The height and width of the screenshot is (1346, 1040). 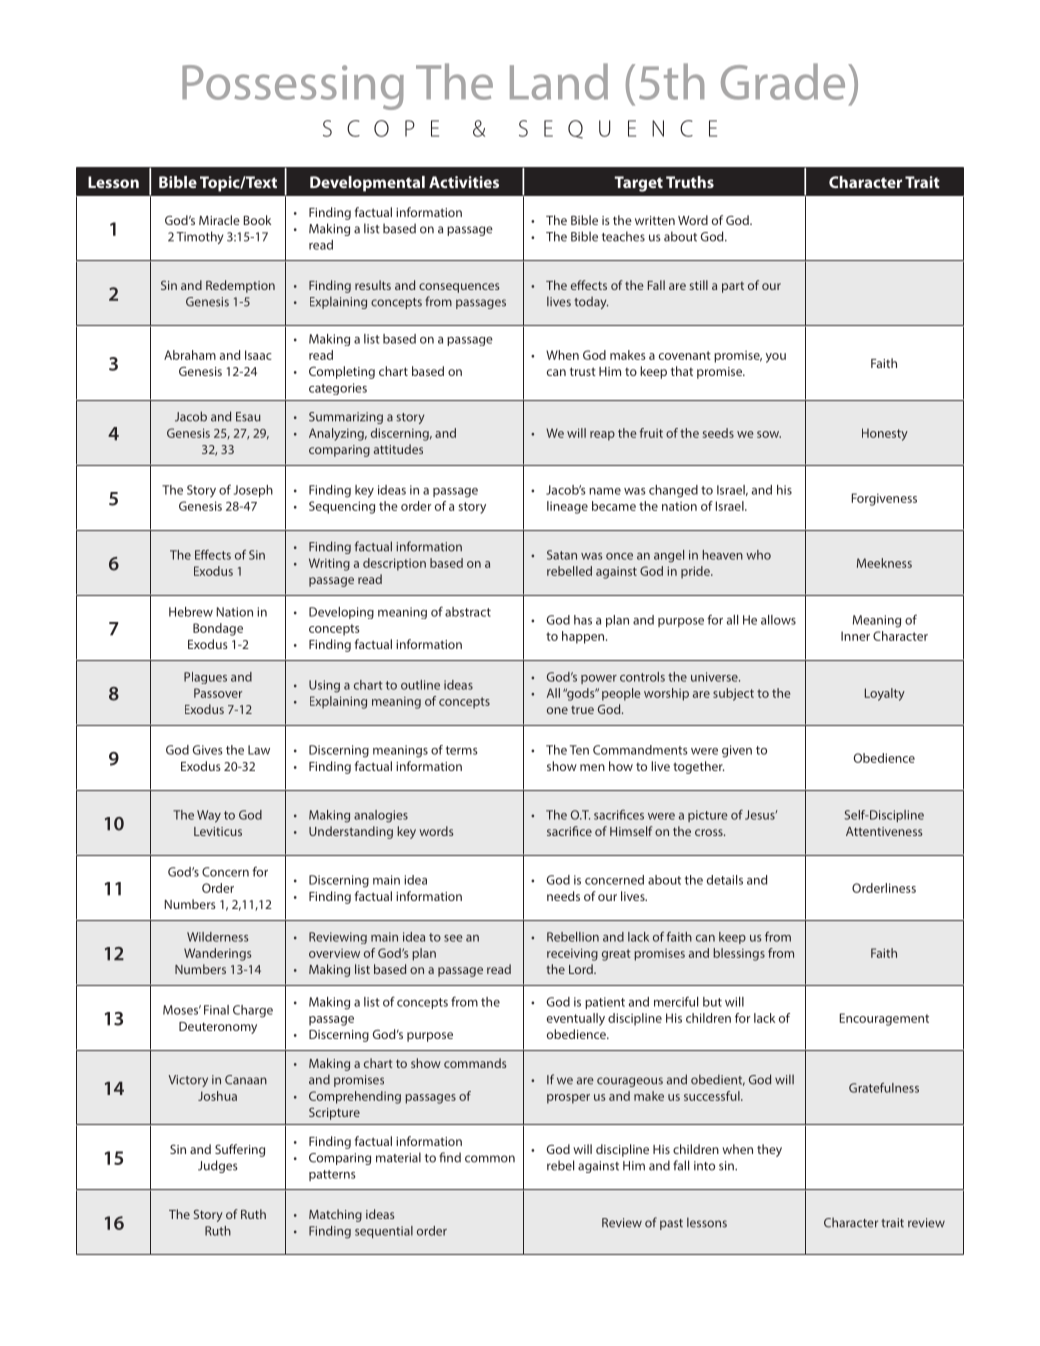 I want to click on Wilderness, so click(x=218, y=937).
